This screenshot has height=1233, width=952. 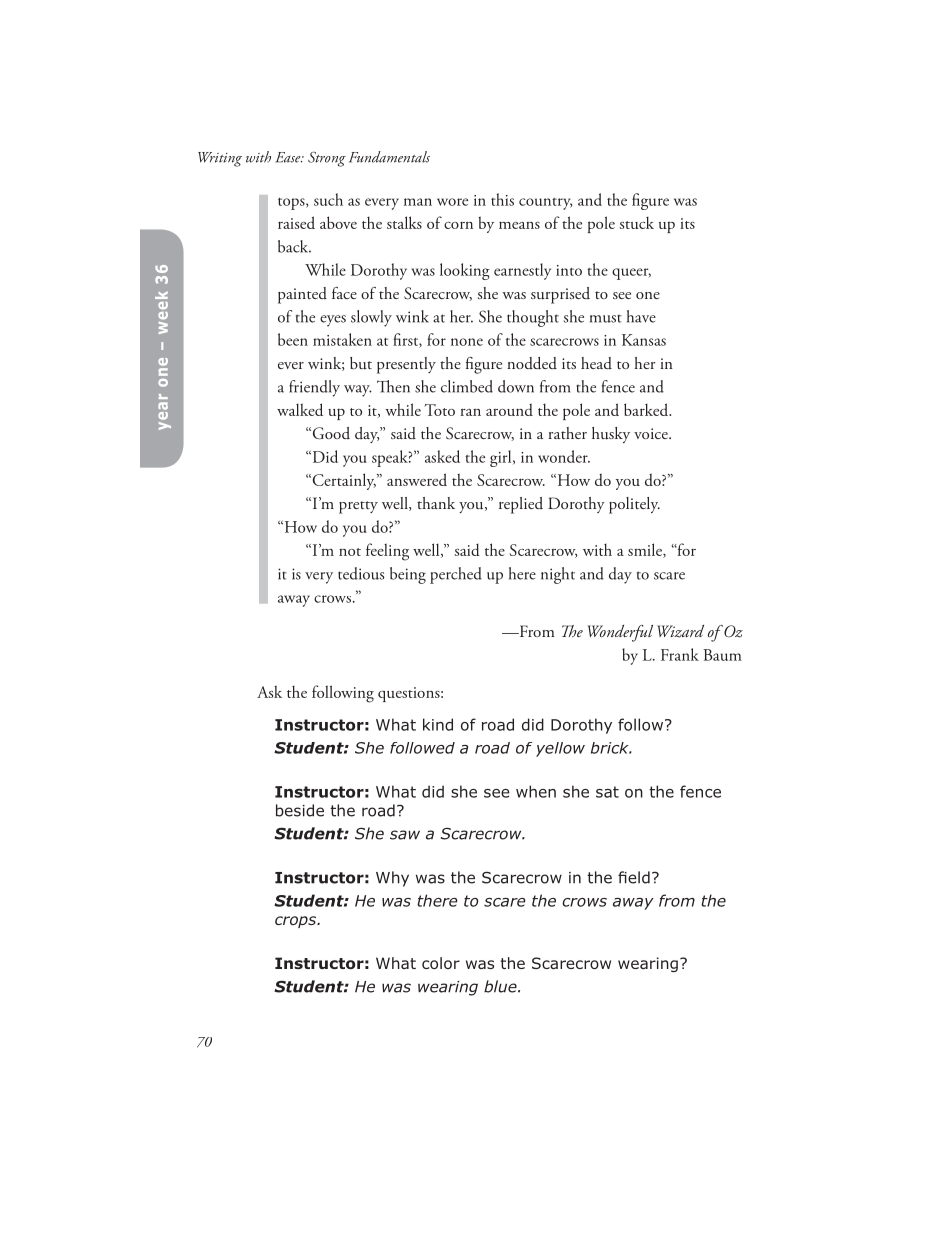 What do you see at coordinates (452, 202) in the screenshot?
I see `wore` at bounding box center [452, 202].
